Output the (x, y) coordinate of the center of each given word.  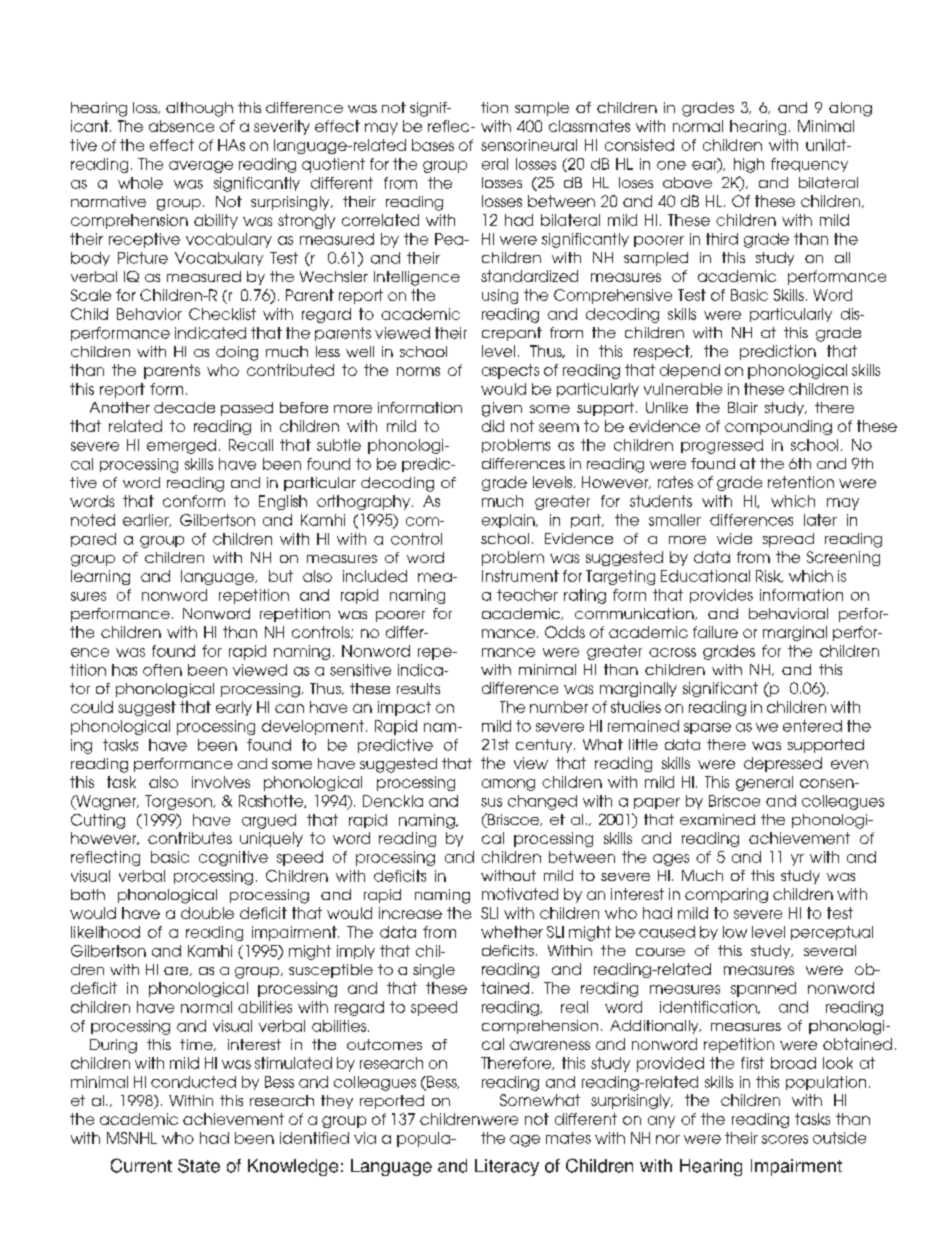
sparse (707, 728)
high (749, 165)
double (207, 913)
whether (512, 932)
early (234, 708)
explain (509, 521)
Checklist (222, 314)
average (201, 167)
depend (690, 371)
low (735, 932)
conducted (193, 1082)
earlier (147, 520)
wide (734, 538)
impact (404, 708)
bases (433, 145)
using (500, 296)
